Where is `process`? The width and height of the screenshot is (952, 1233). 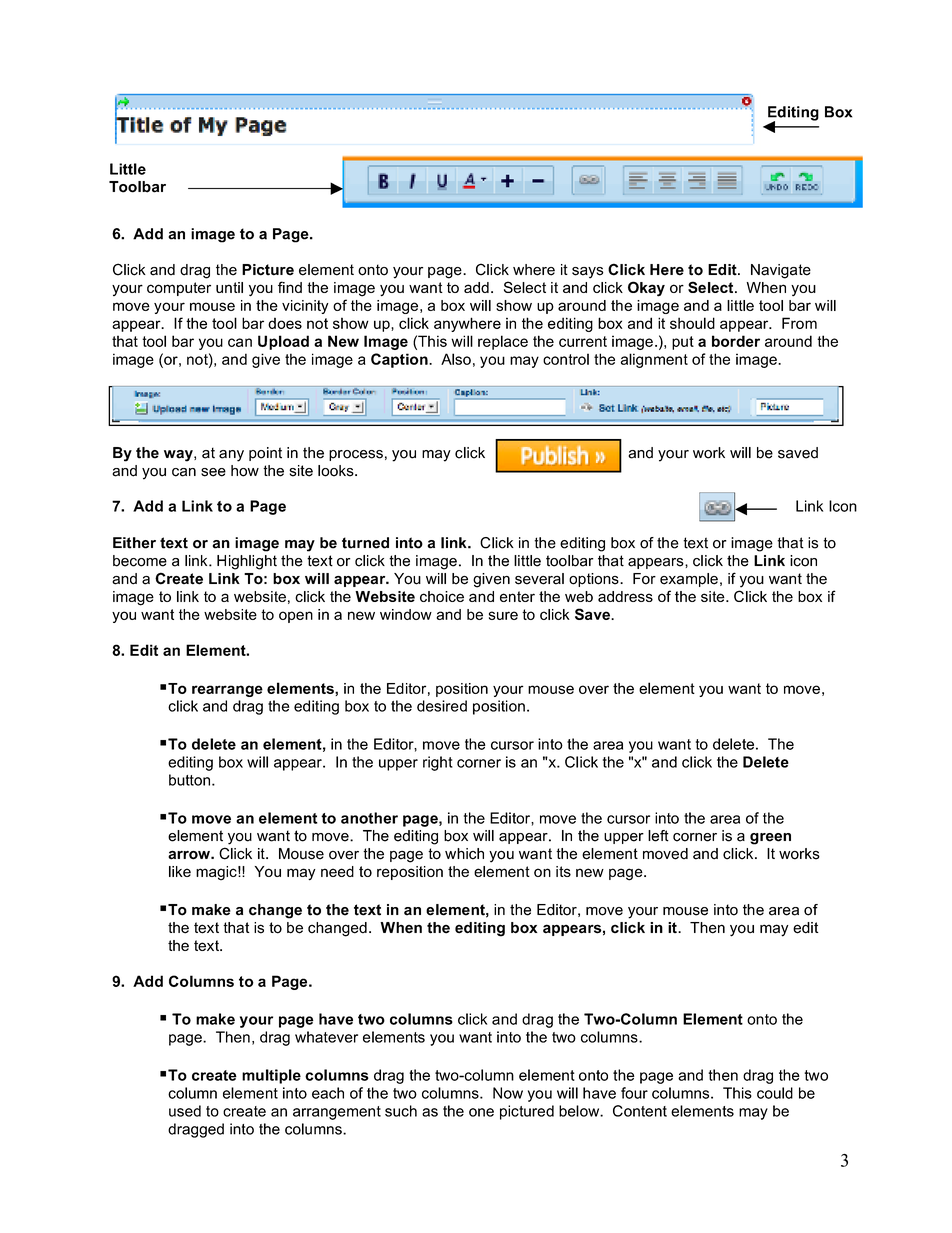 process is located at coordinates (356, 455).
